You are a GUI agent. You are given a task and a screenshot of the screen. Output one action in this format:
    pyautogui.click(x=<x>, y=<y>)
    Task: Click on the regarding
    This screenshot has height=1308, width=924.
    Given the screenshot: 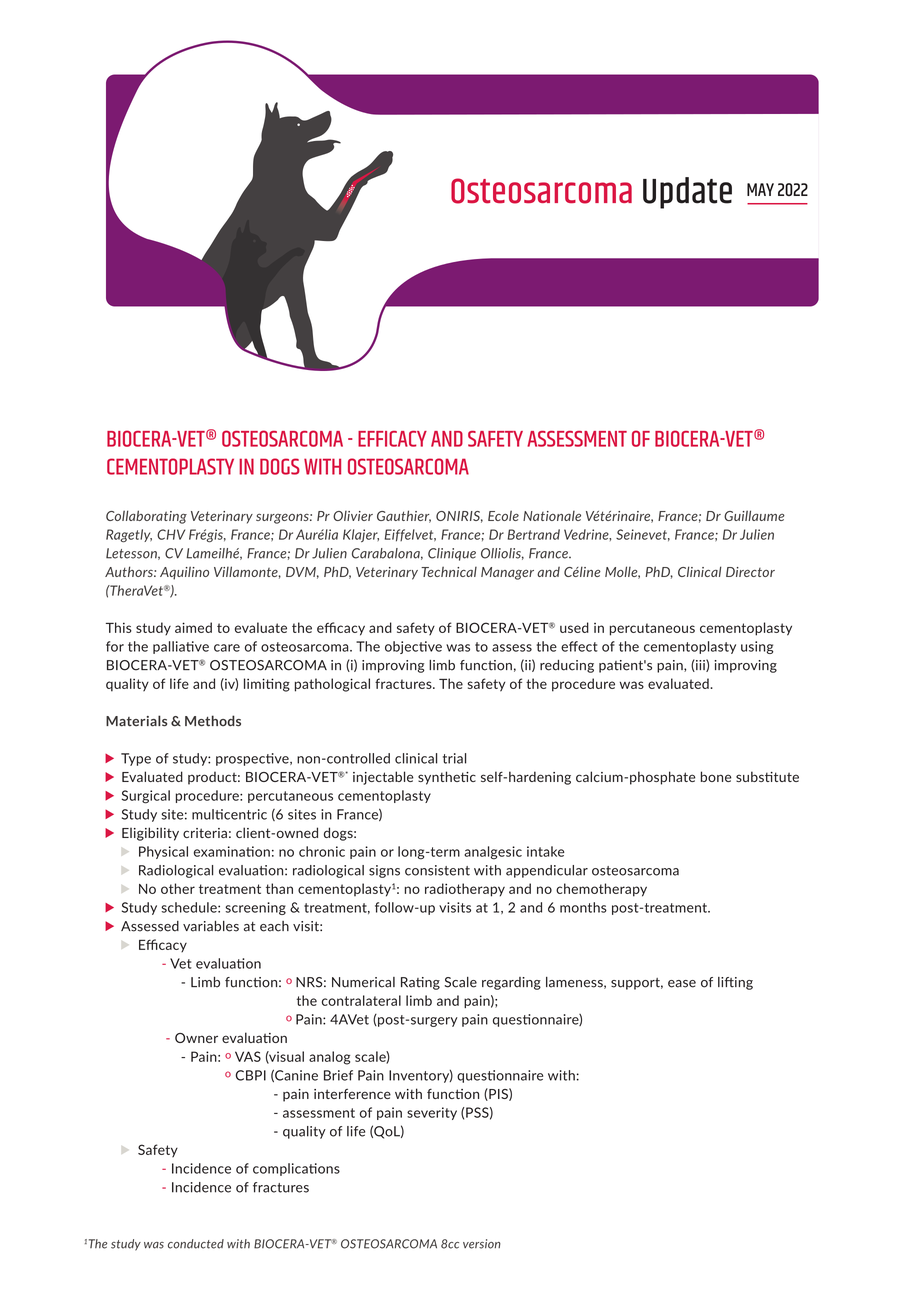 What is the action you would take?
    pyautogui.click(x=511, y=983)
